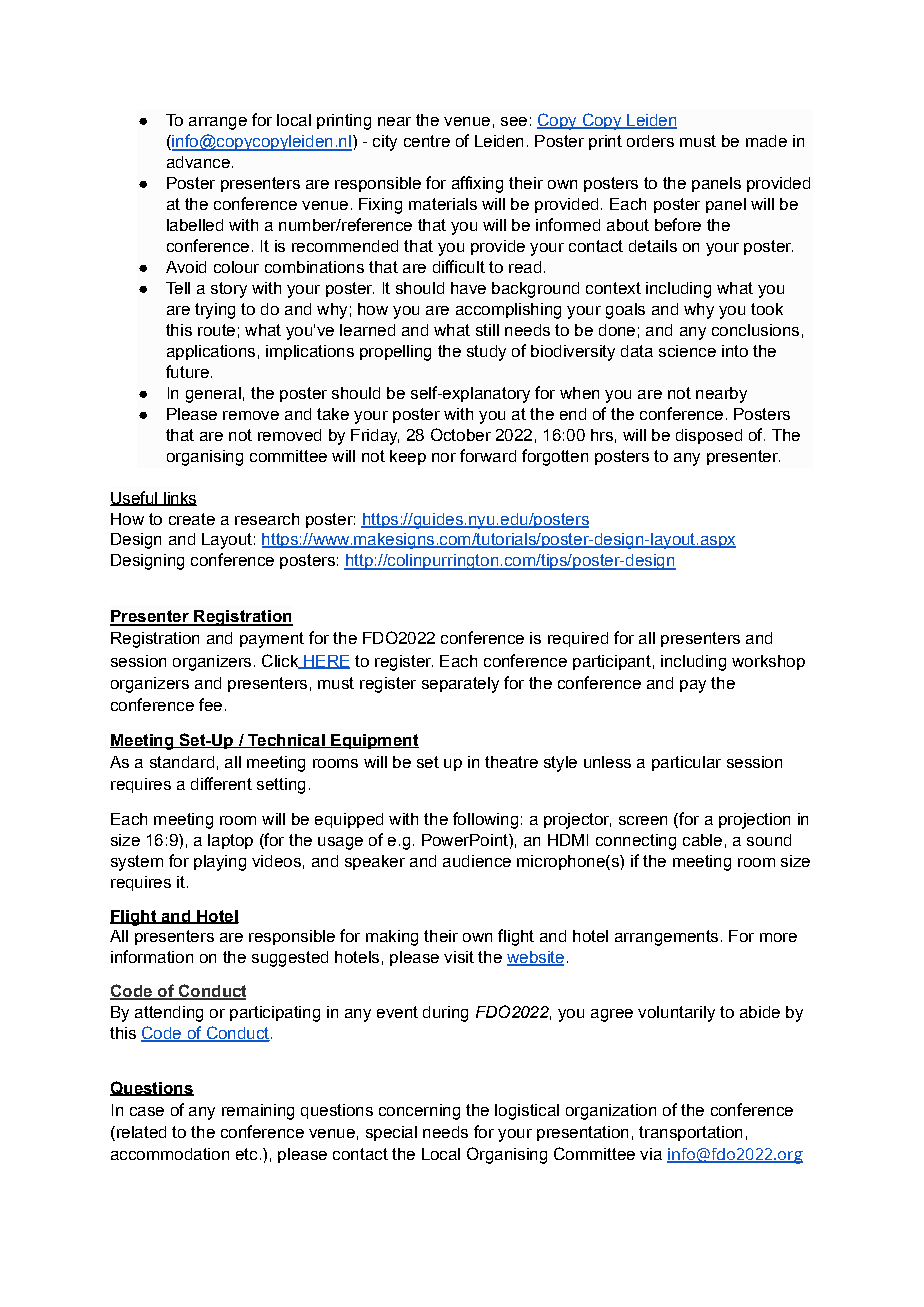 This screenshot has width=924, height=1307. Describe the element at coordinates (709, 436) in the screenshot. I see `disposed` at that location.
